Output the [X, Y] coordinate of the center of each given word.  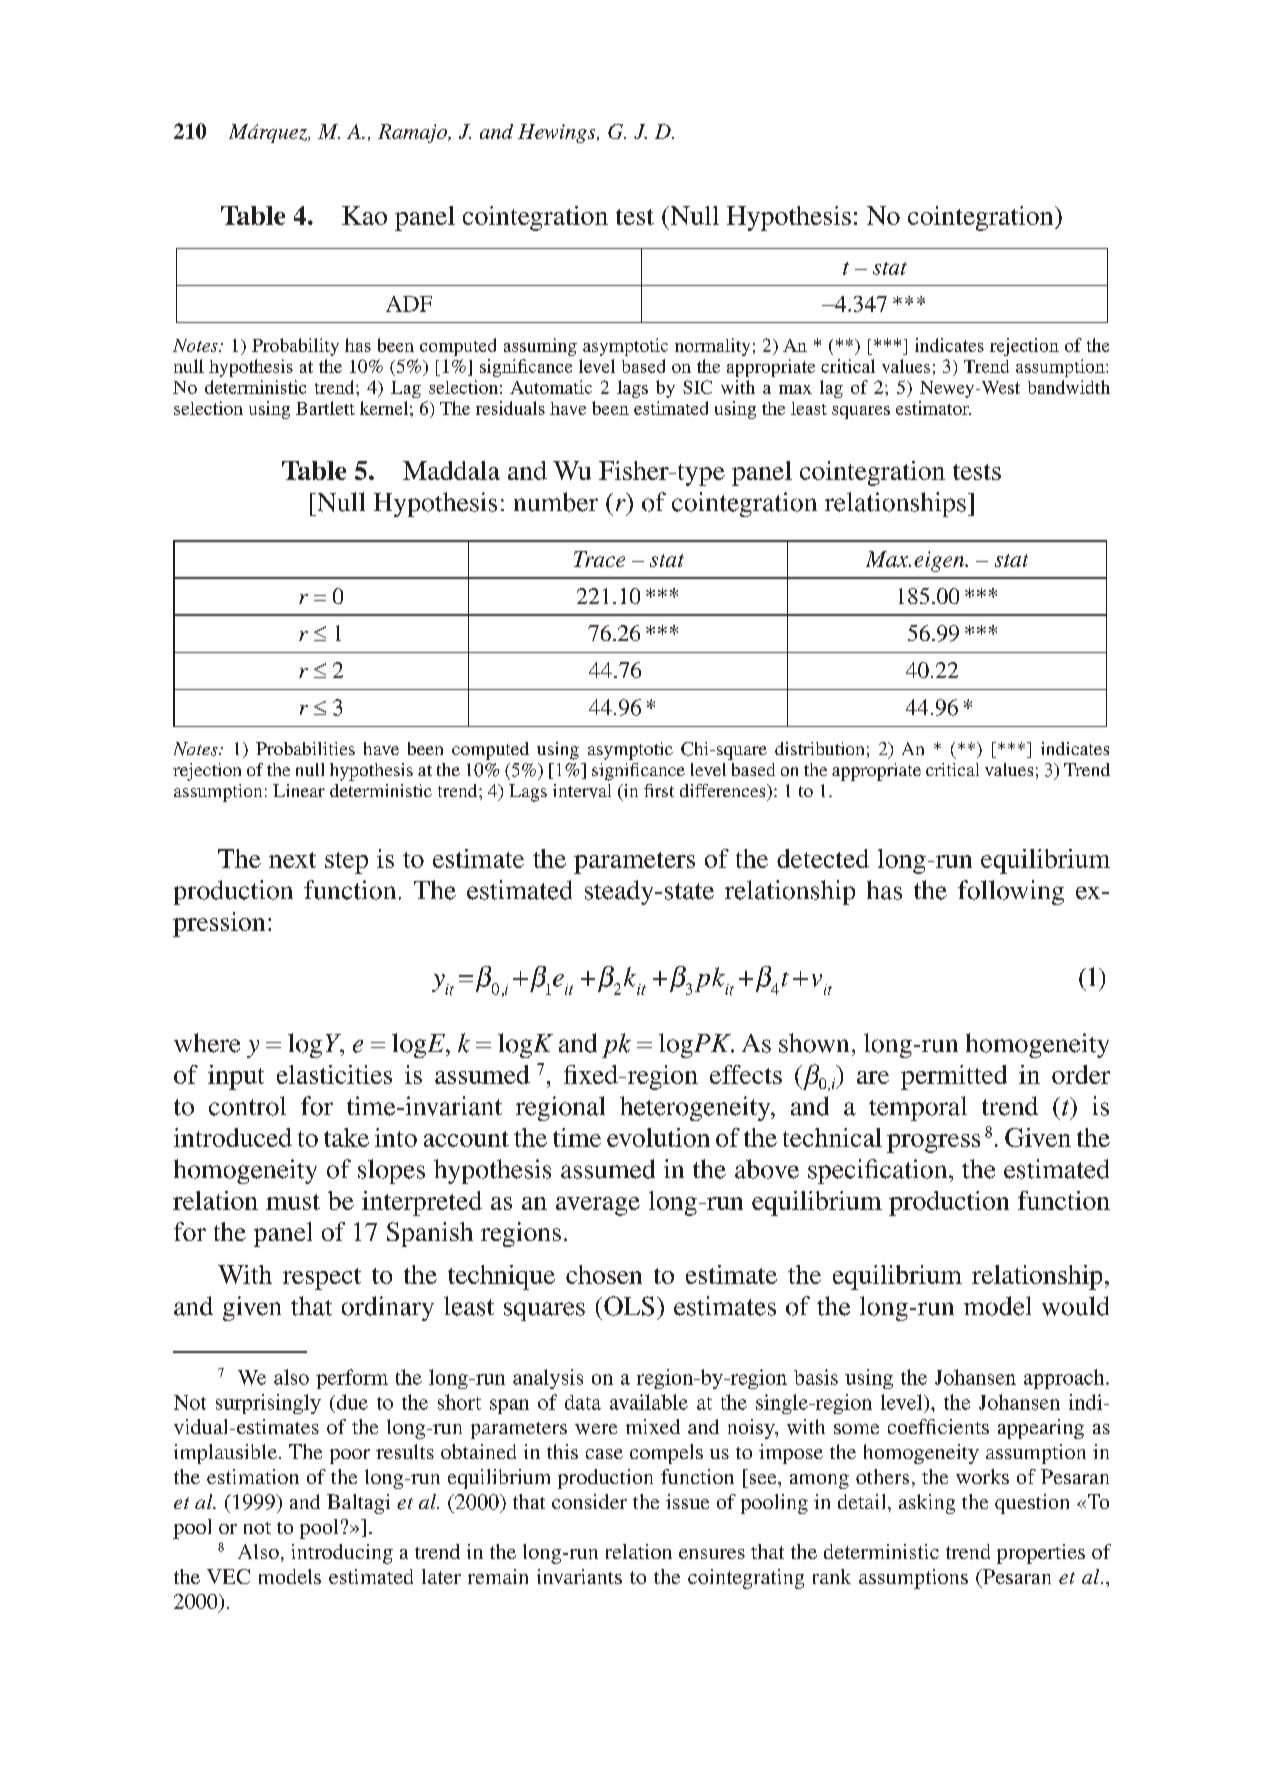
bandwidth [1069, 387]
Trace [599, 559]
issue [687, 1501]
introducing [342, 1554]
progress [933, 1143]
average [598, 1206]
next [292, 860]
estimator [933, 408]
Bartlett [325, 408]
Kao [364, 215]
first [659, 790]
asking [927, 1504]
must [293, 1202]
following [1011, 892]
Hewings [558, 133]
